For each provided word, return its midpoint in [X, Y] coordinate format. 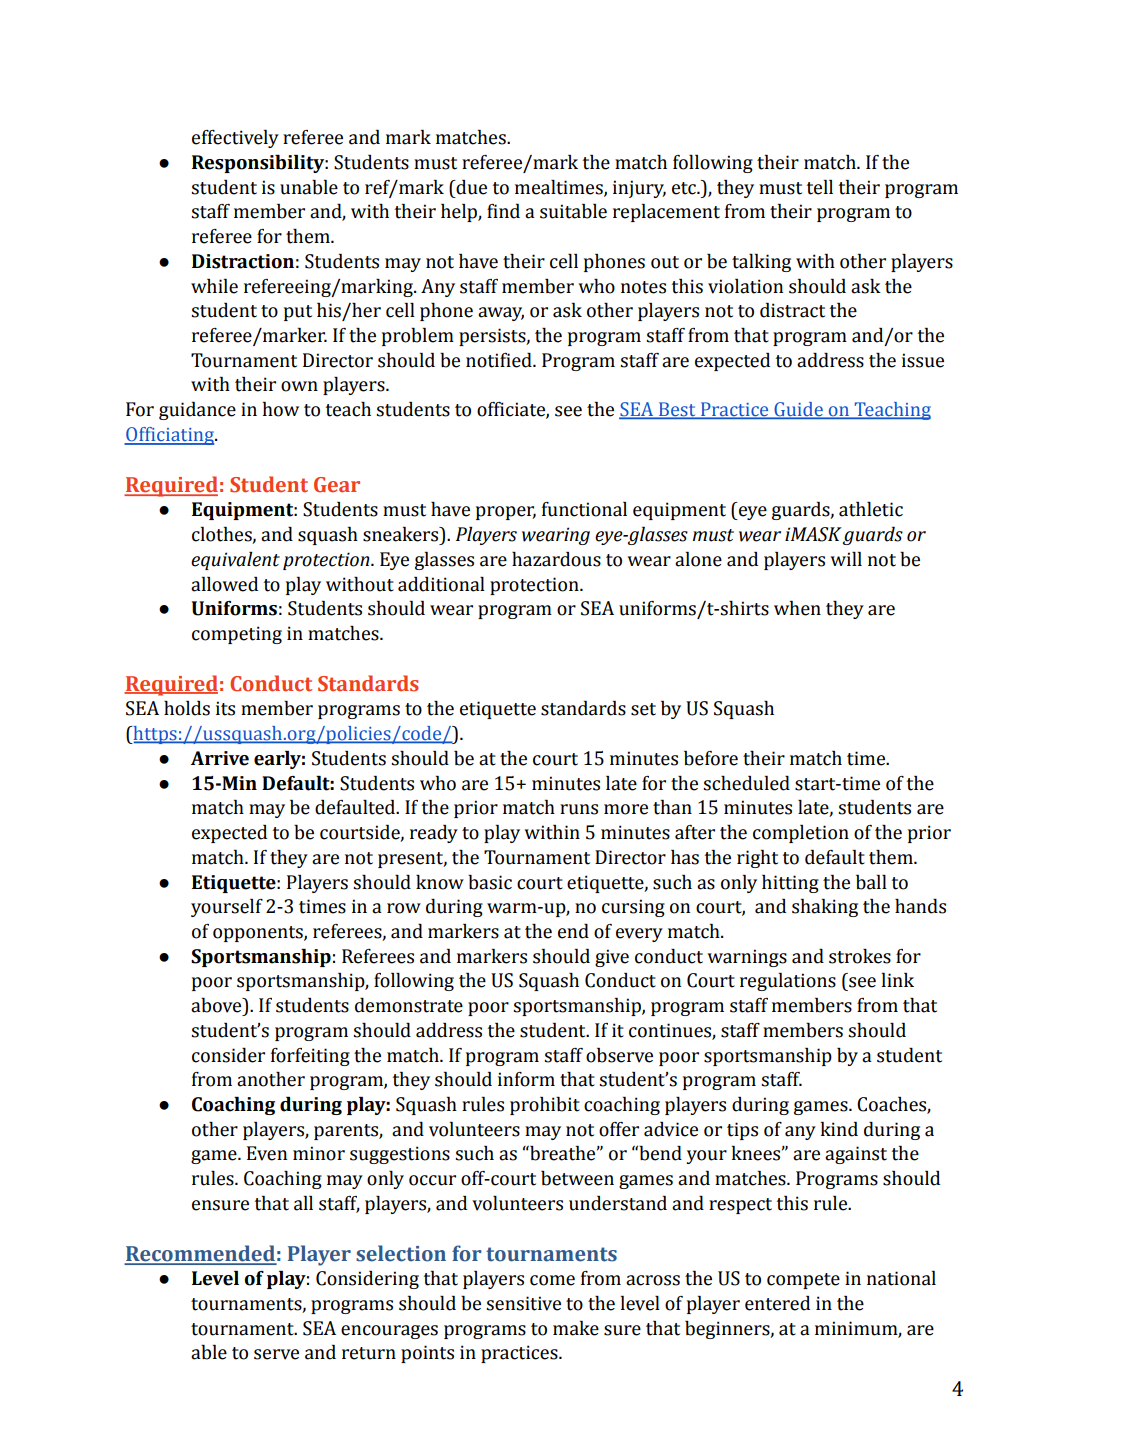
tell [820, 187]
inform [526, 1079]
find [503, 211]
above [217, 1005]
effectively [235, 139]
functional [584, 509]
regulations [788, 982]
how [281, 409]
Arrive [220, 758]
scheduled [746, 783]
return [369, 1353]
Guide [798, 410]
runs [579, 809]
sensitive [523, 1303]
